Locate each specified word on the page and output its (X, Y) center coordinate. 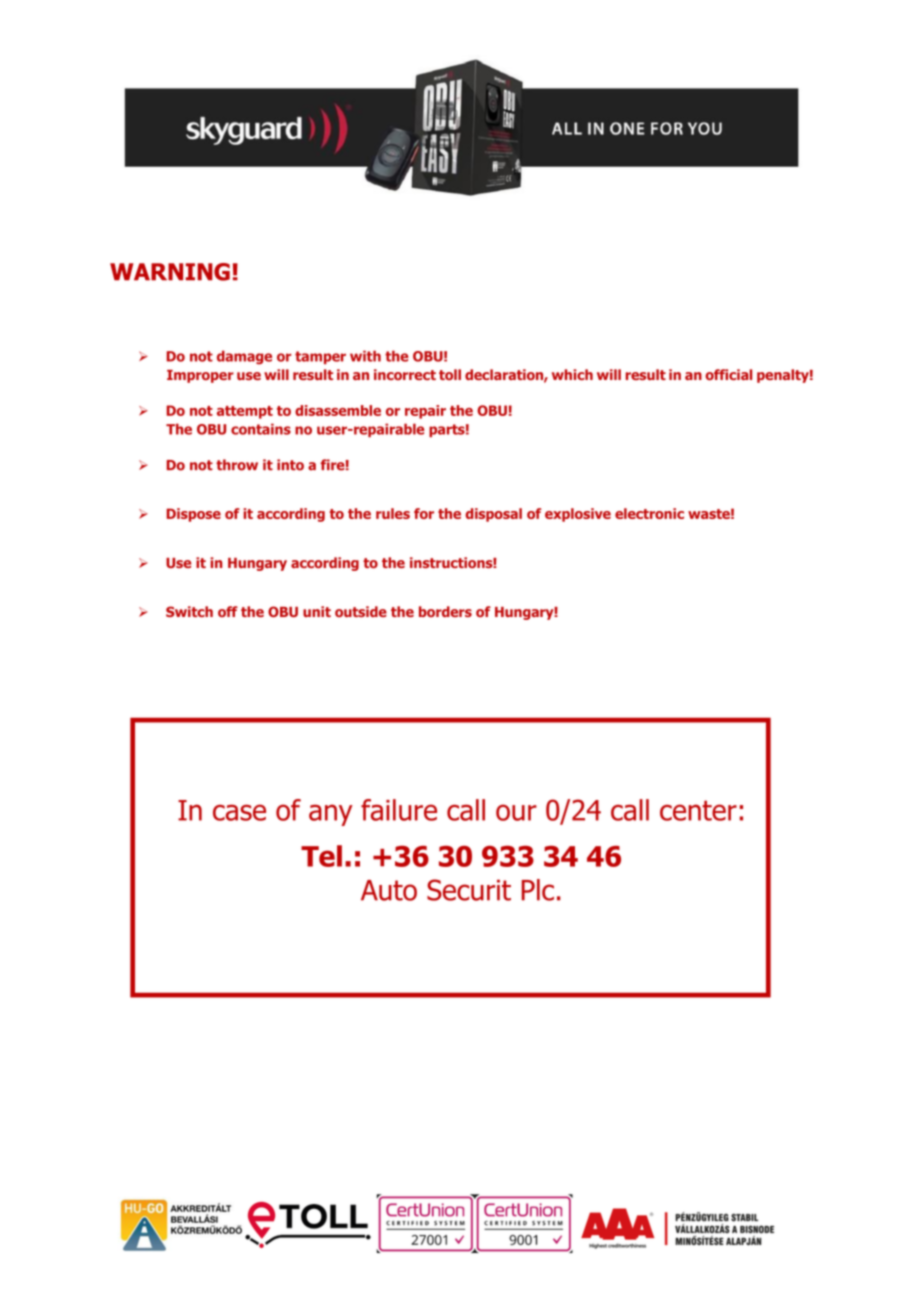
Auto (389, 890)
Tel (321, 856)
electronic (649, 513)
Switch (189, 611)
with (365, 356)
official (728, 374)
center (698, 810)
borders (445, 611)
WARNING (170, 272)
